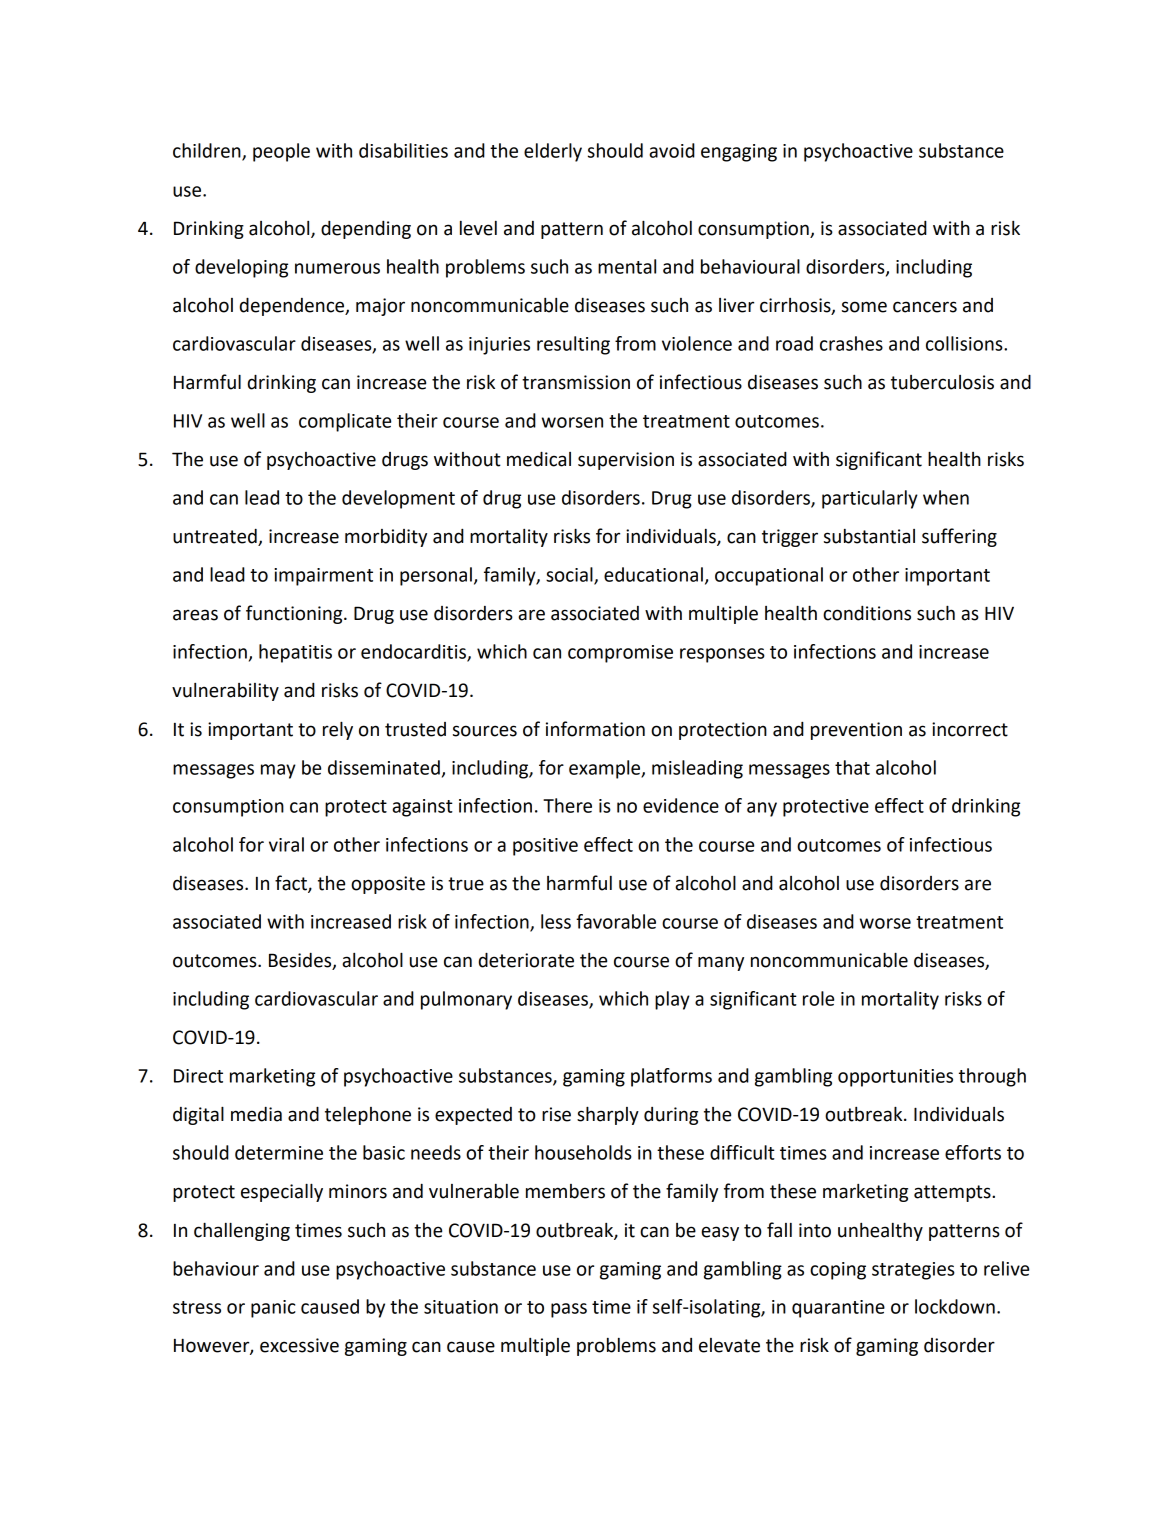 The height and width of the image is (1515, 1171). Describe the element at coordinates (672, 1000) in the image. I see `play` at that location.
